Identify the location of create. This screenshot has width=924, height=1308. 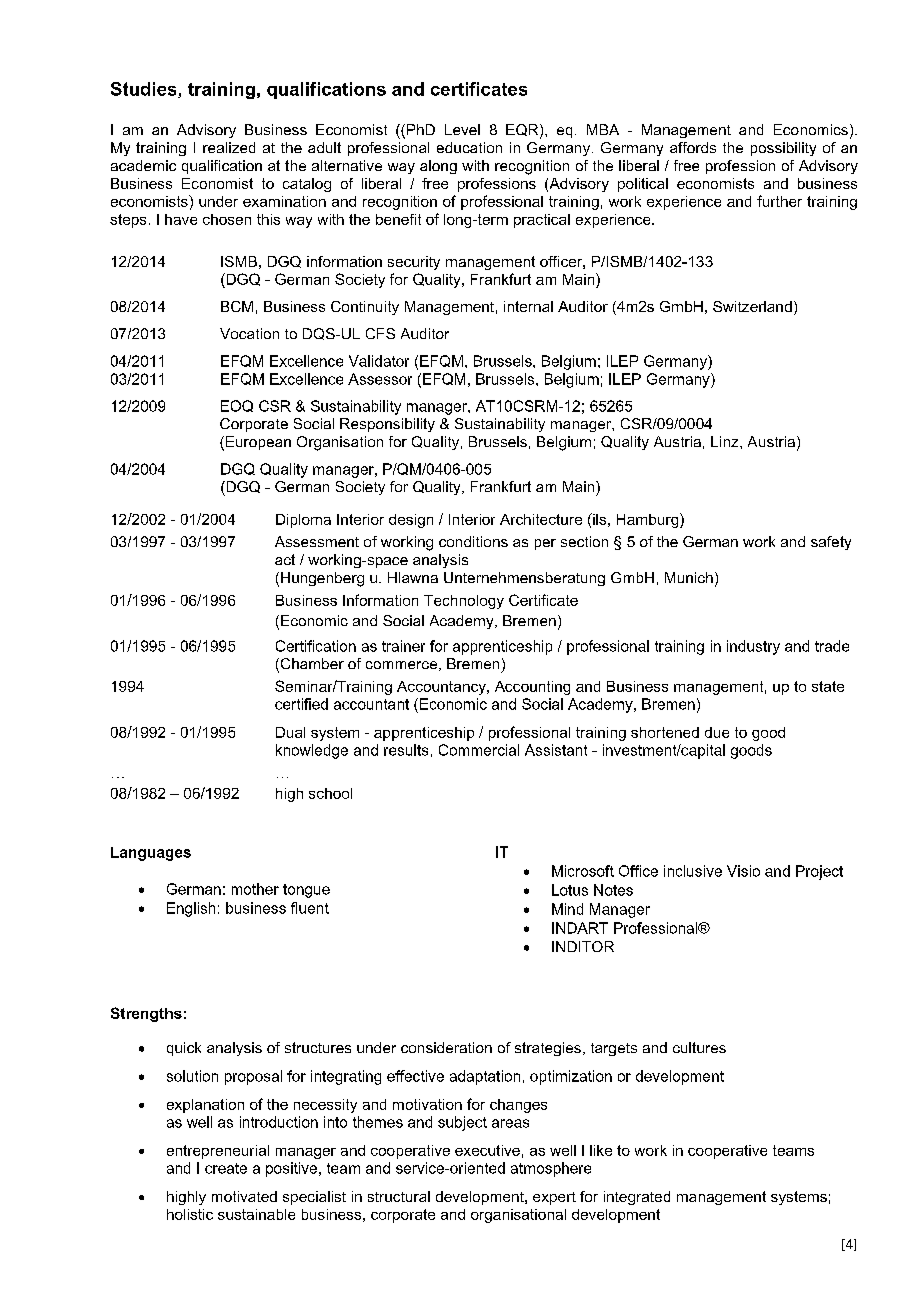
(226, 1168).
